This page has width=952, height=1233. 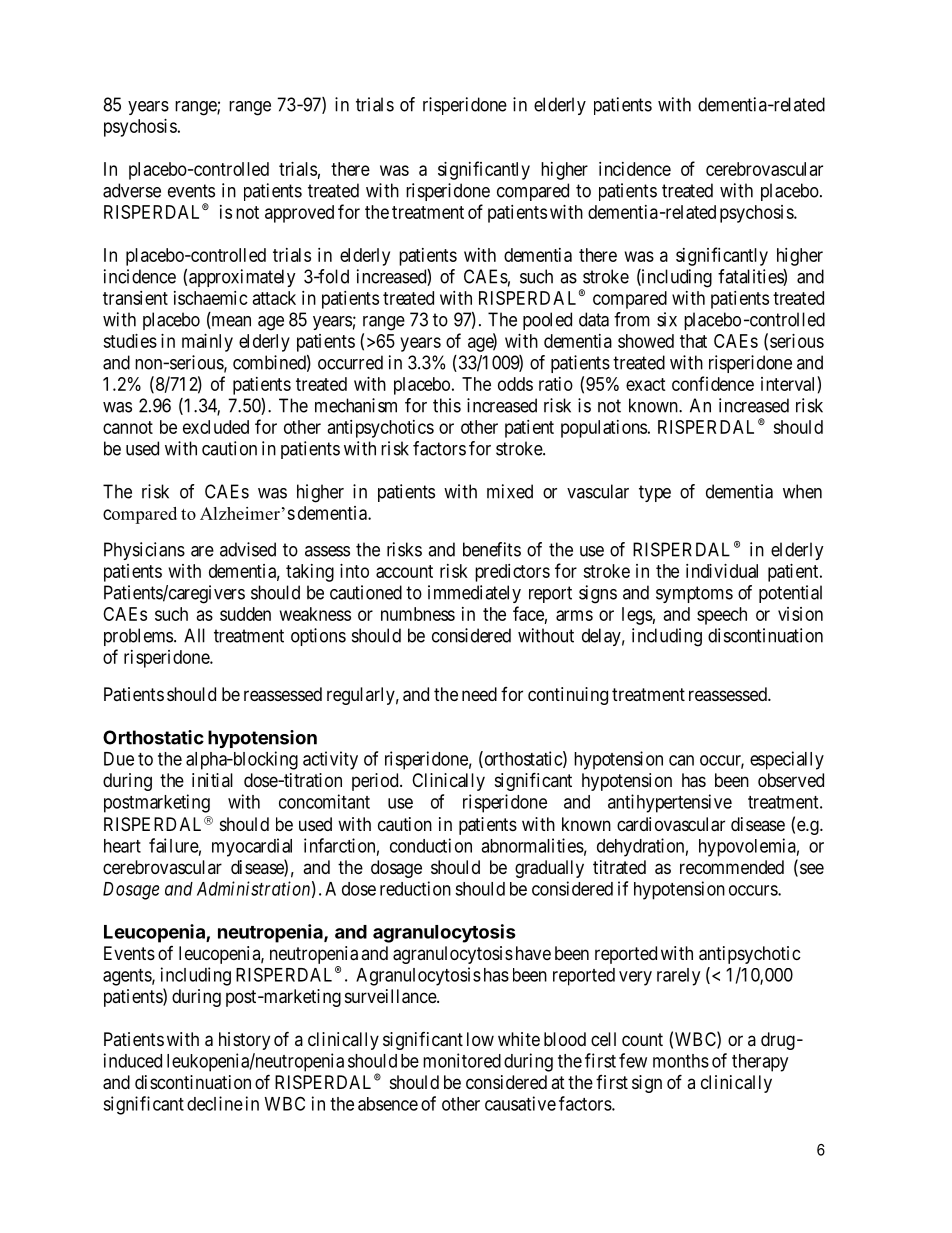 What do you see at coordinates (667, 319) in the page?
I see `six` at bounding box center [667, 319].
